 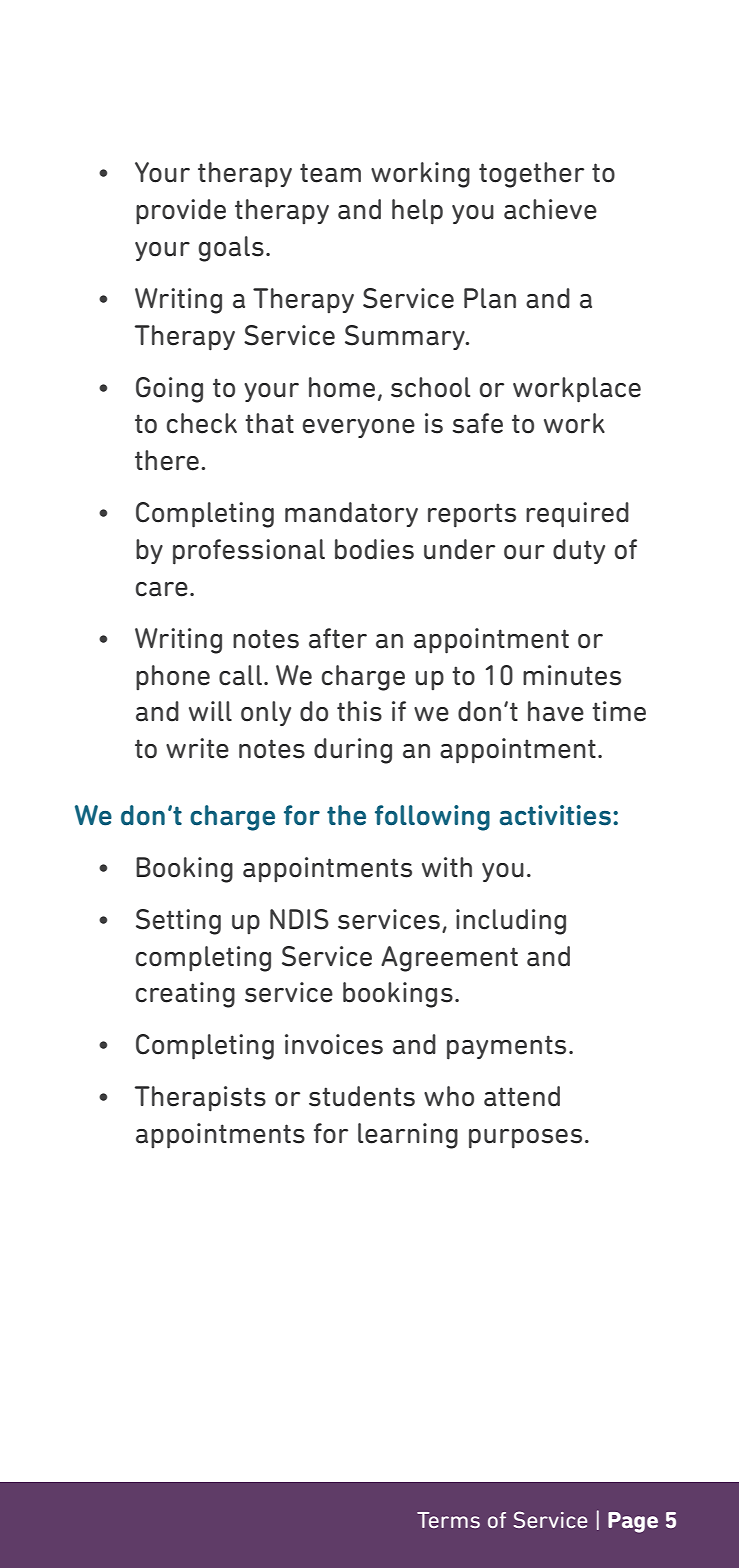 I want to click on Terms, so click(x=448, y=1520).
